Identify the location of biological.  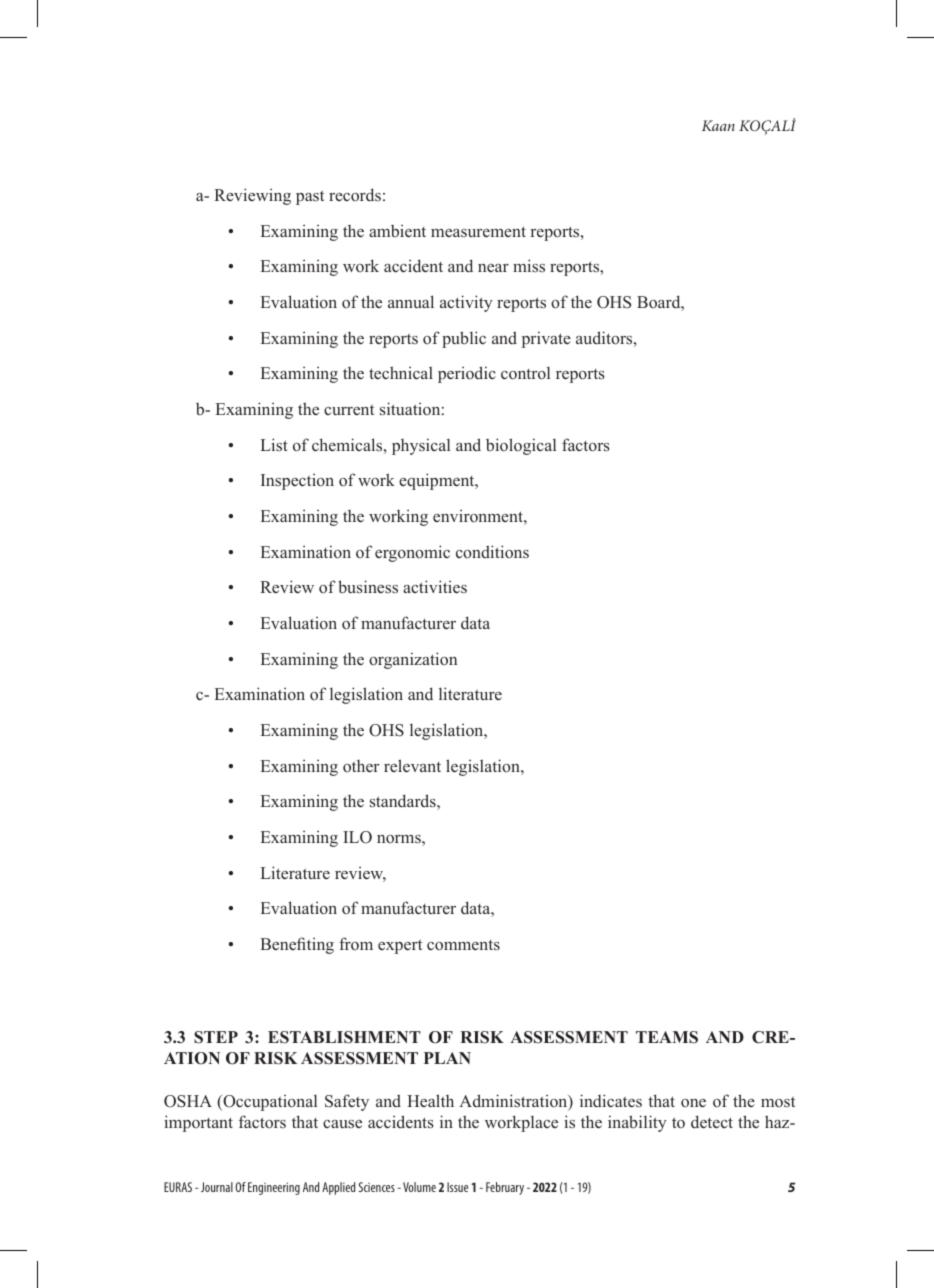
(521, 446).
